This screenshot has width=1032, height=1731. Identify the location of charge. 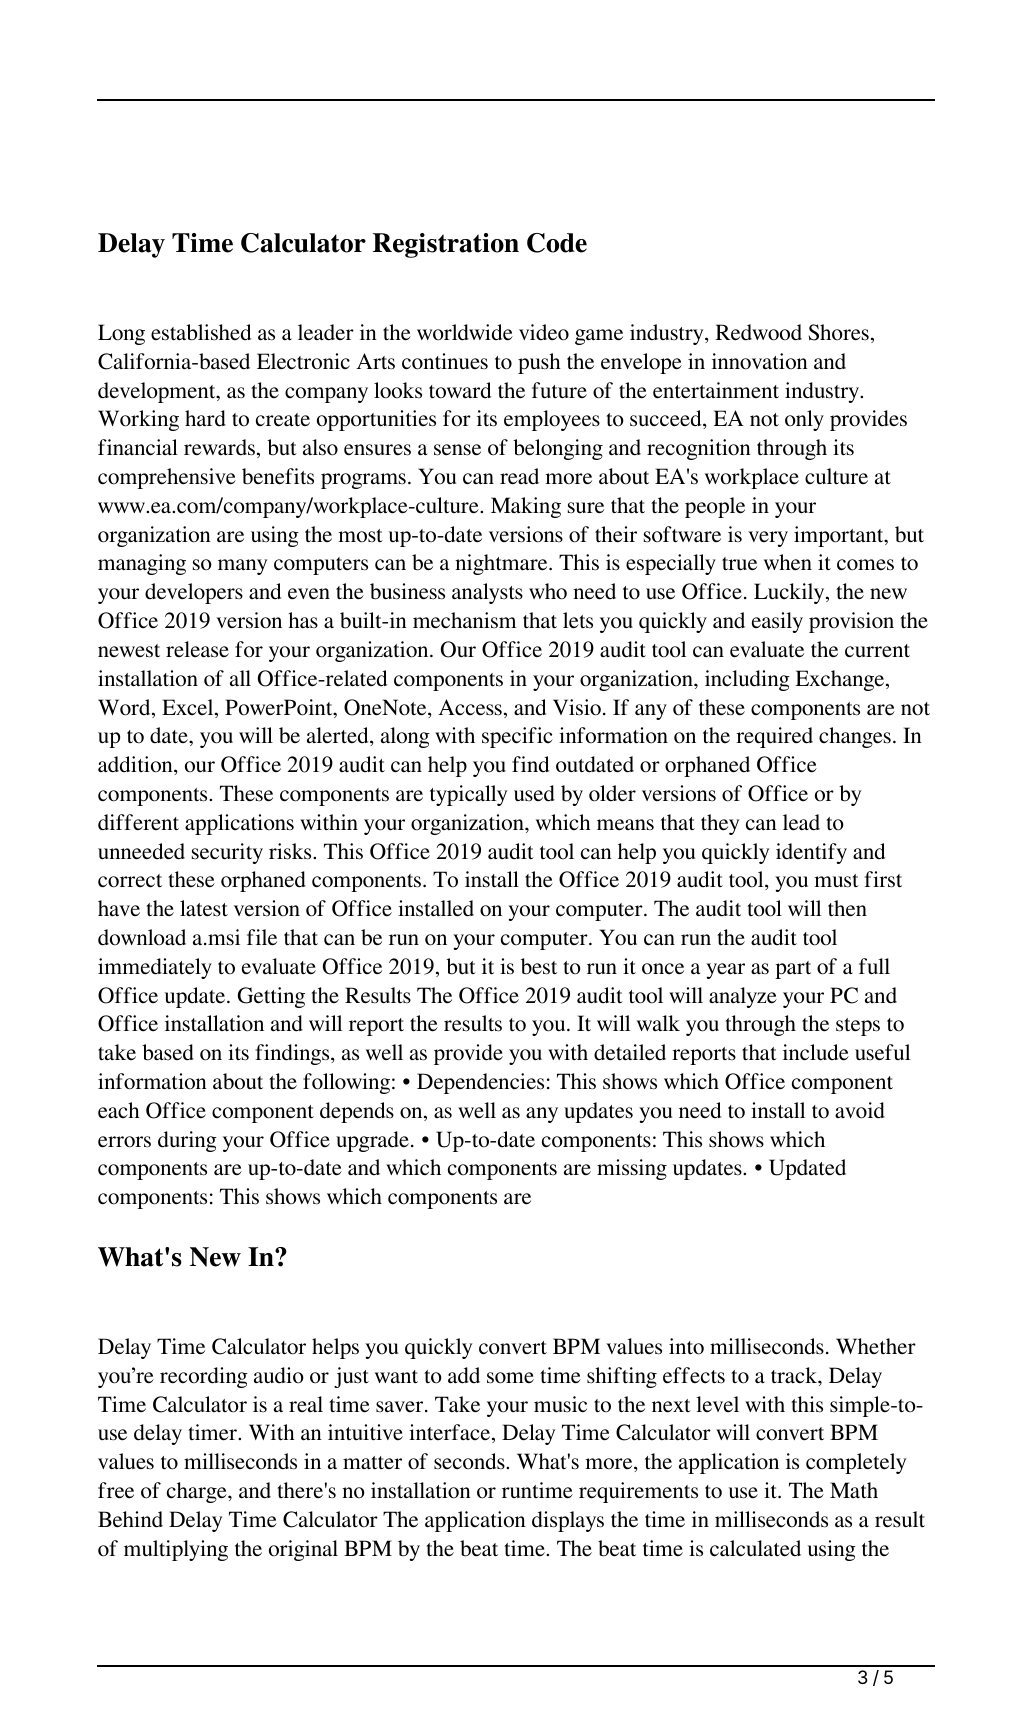
(198, 1492).
